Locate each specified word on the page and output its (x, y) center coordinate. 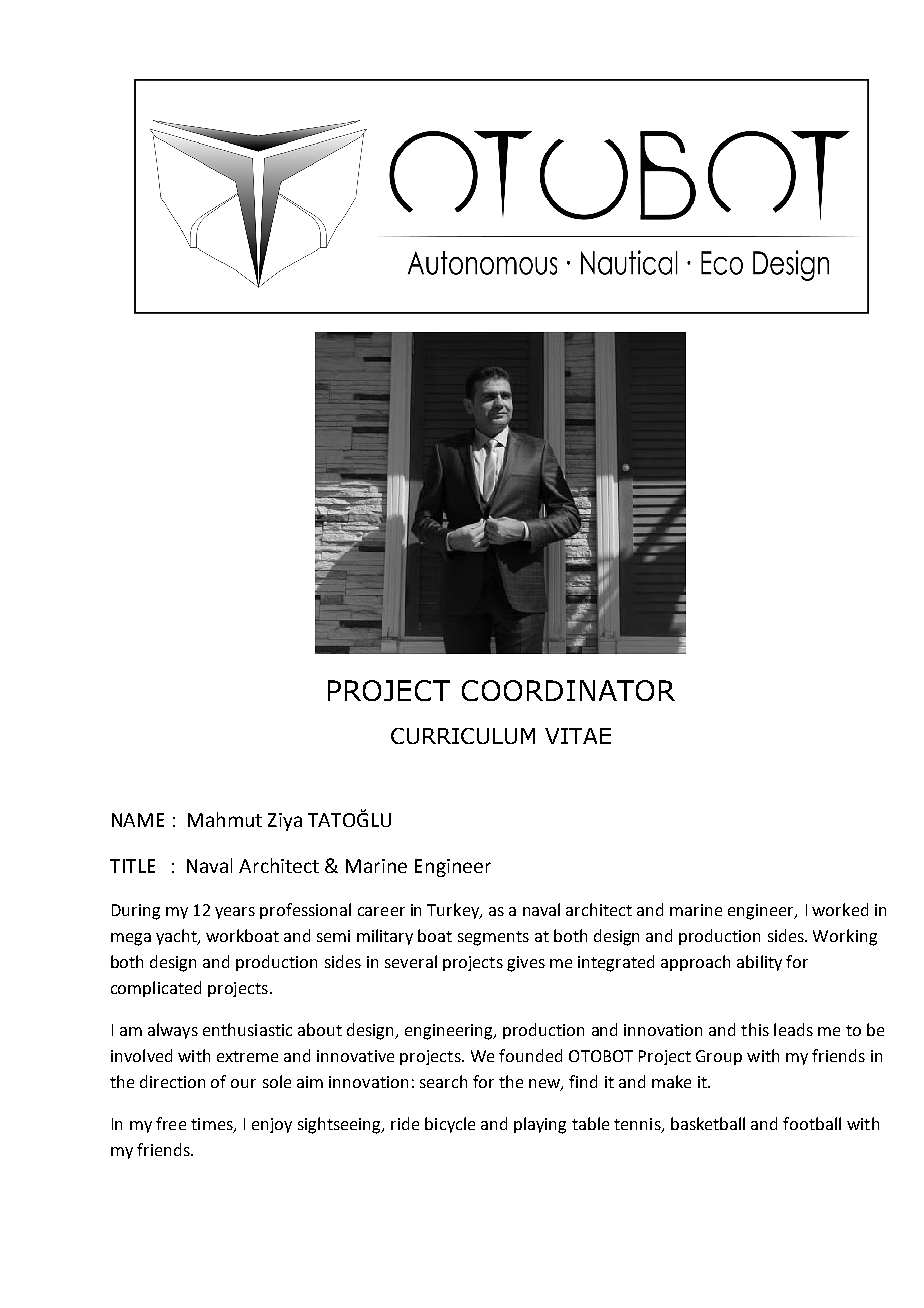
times (213, 1125)
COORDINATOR (568, 690)
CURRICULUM (463, 736)
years (235, 913)
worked (840, 909)
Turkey (454, 911)
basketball (708, 1123)
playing (540, 1125)
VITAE (578, 736)
